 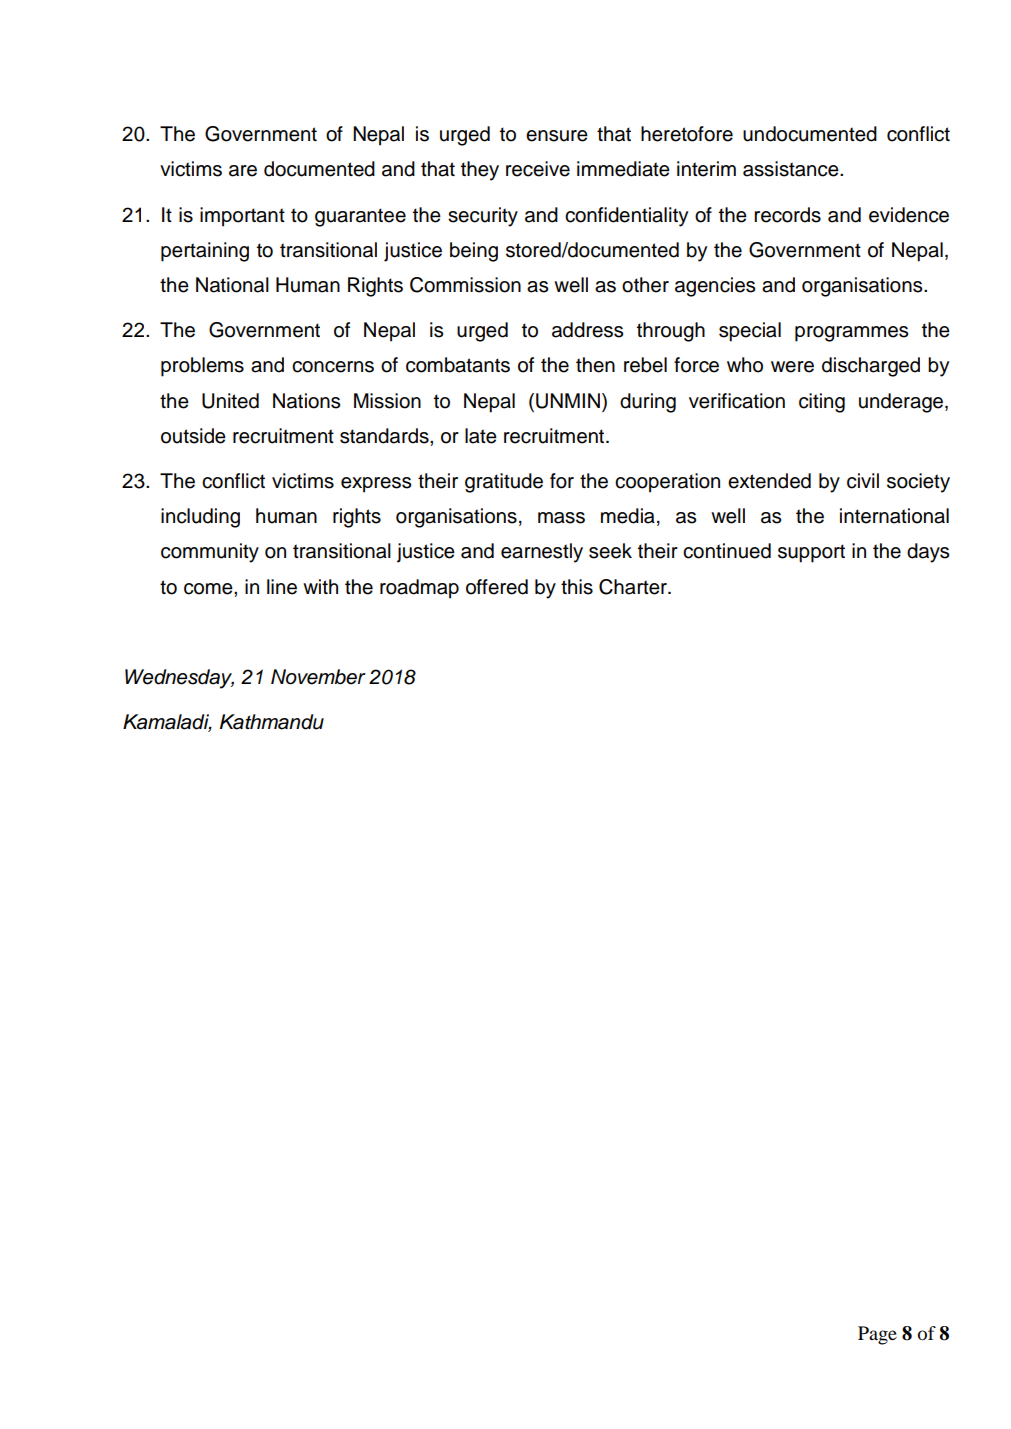 What do you see at coordinates (542, 553) in the page?
I see `earnestly` at bounding box center [542, 553].
